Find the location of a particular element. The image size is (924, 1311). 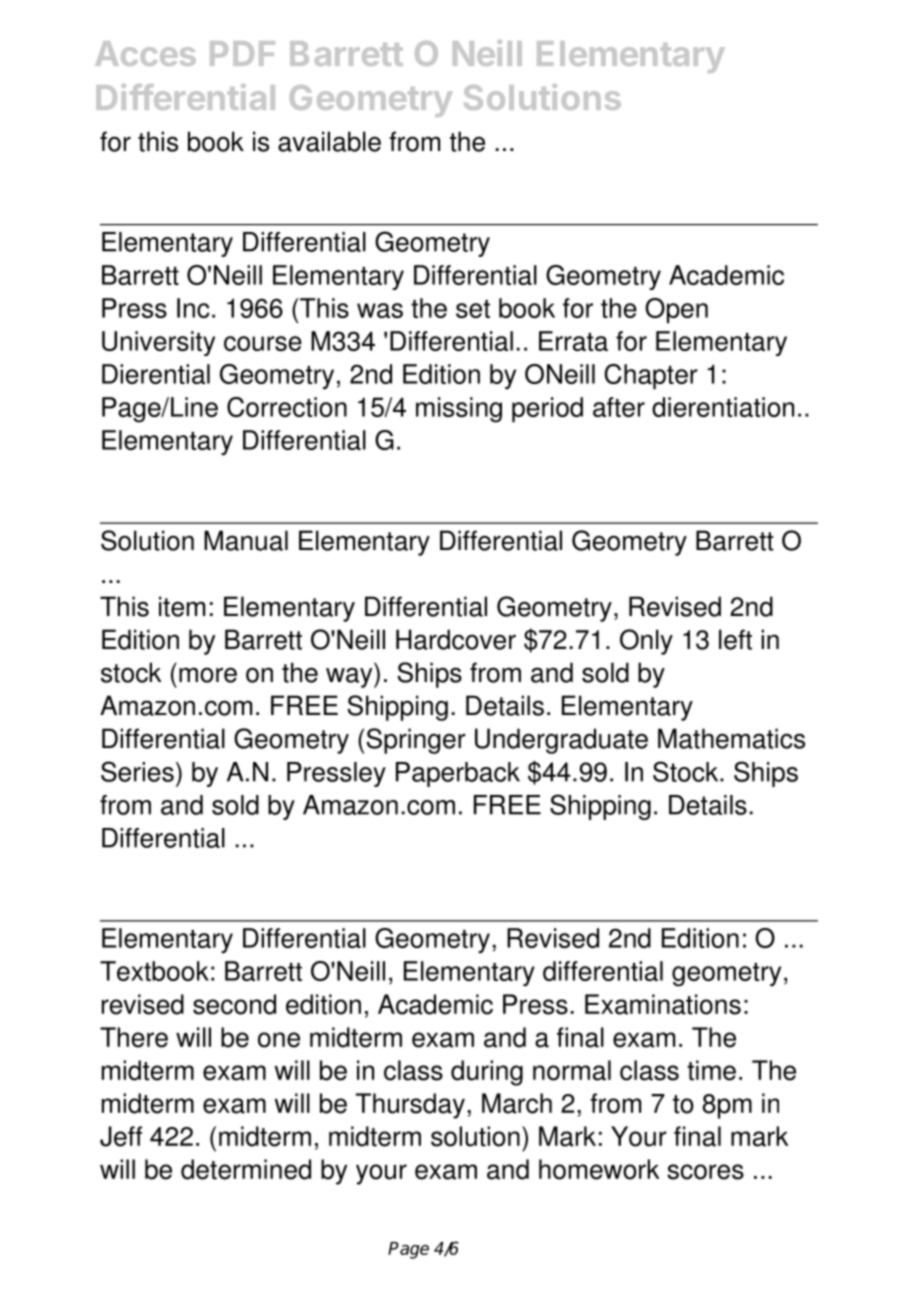

available is located at coordinates (329, 141).
